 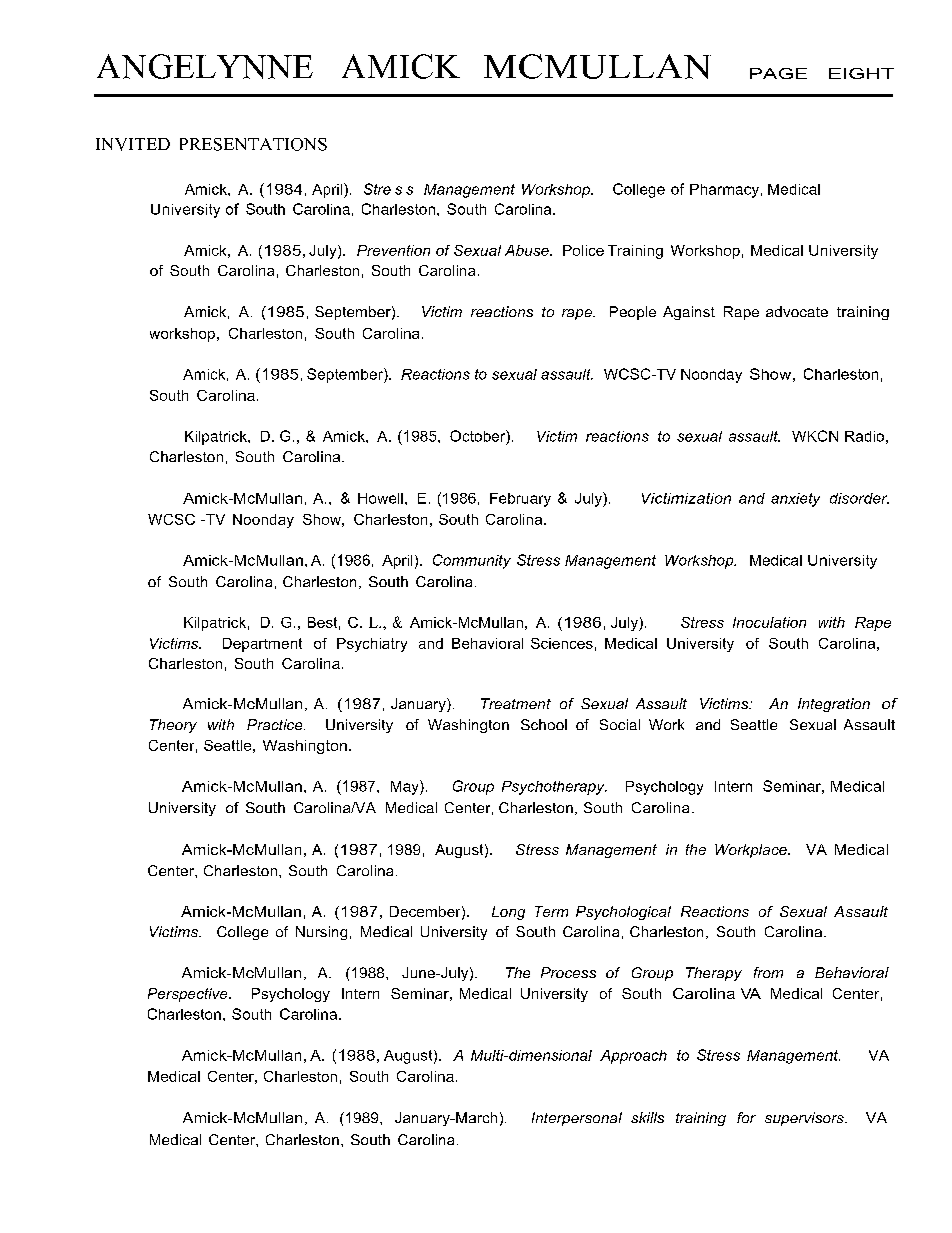 I want to click on PAGE, so click(x=778, y=73).
